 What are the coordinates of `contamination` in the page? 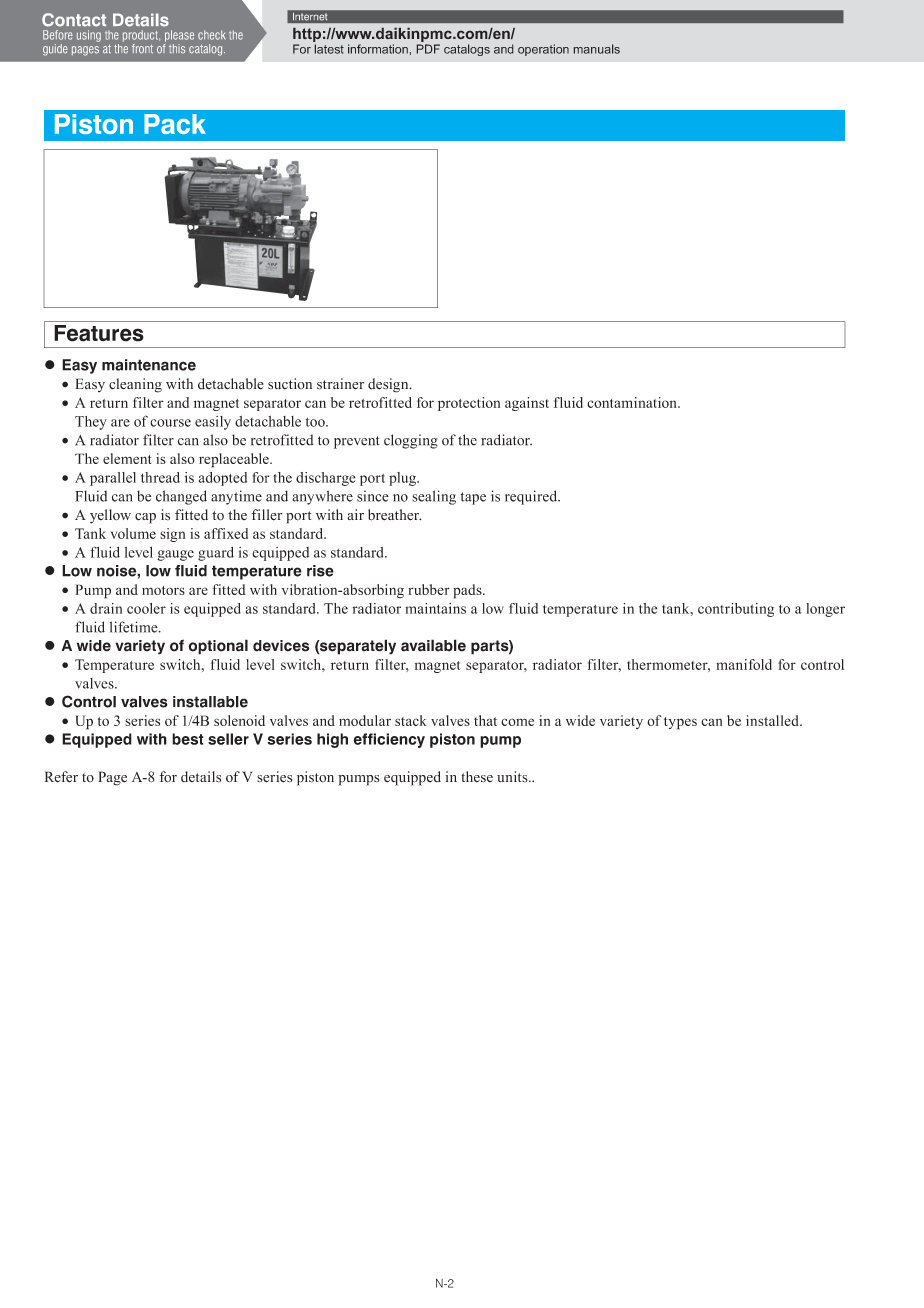 It's located at (633, 402).
